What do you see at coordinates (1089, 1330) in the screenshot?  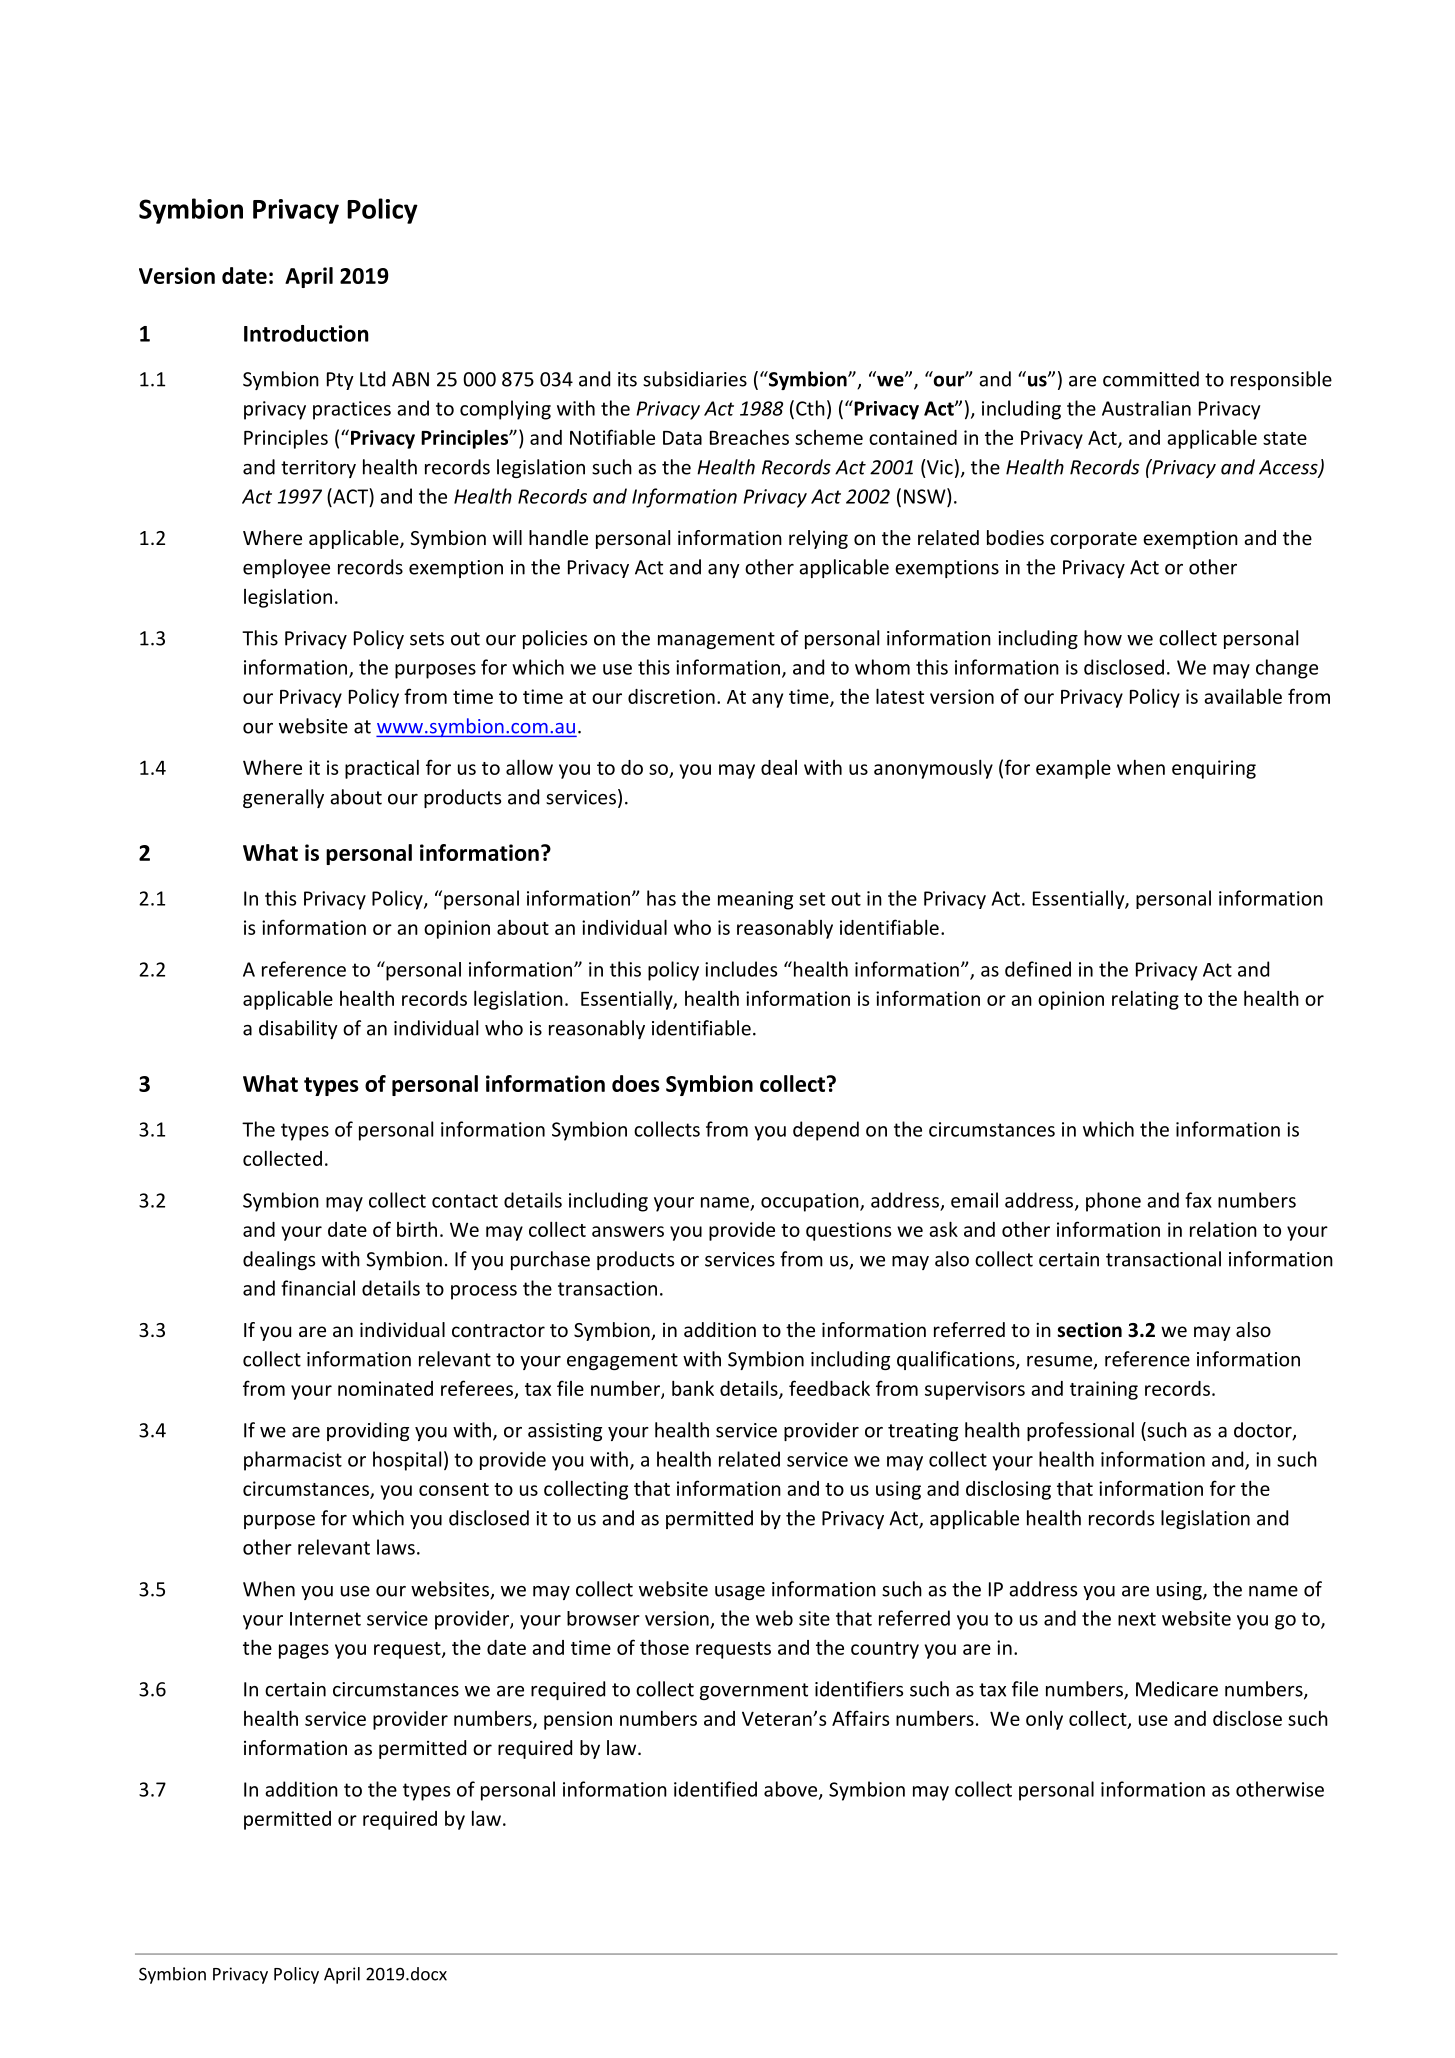 I see `section` at bounding box center [1089, 1330].
